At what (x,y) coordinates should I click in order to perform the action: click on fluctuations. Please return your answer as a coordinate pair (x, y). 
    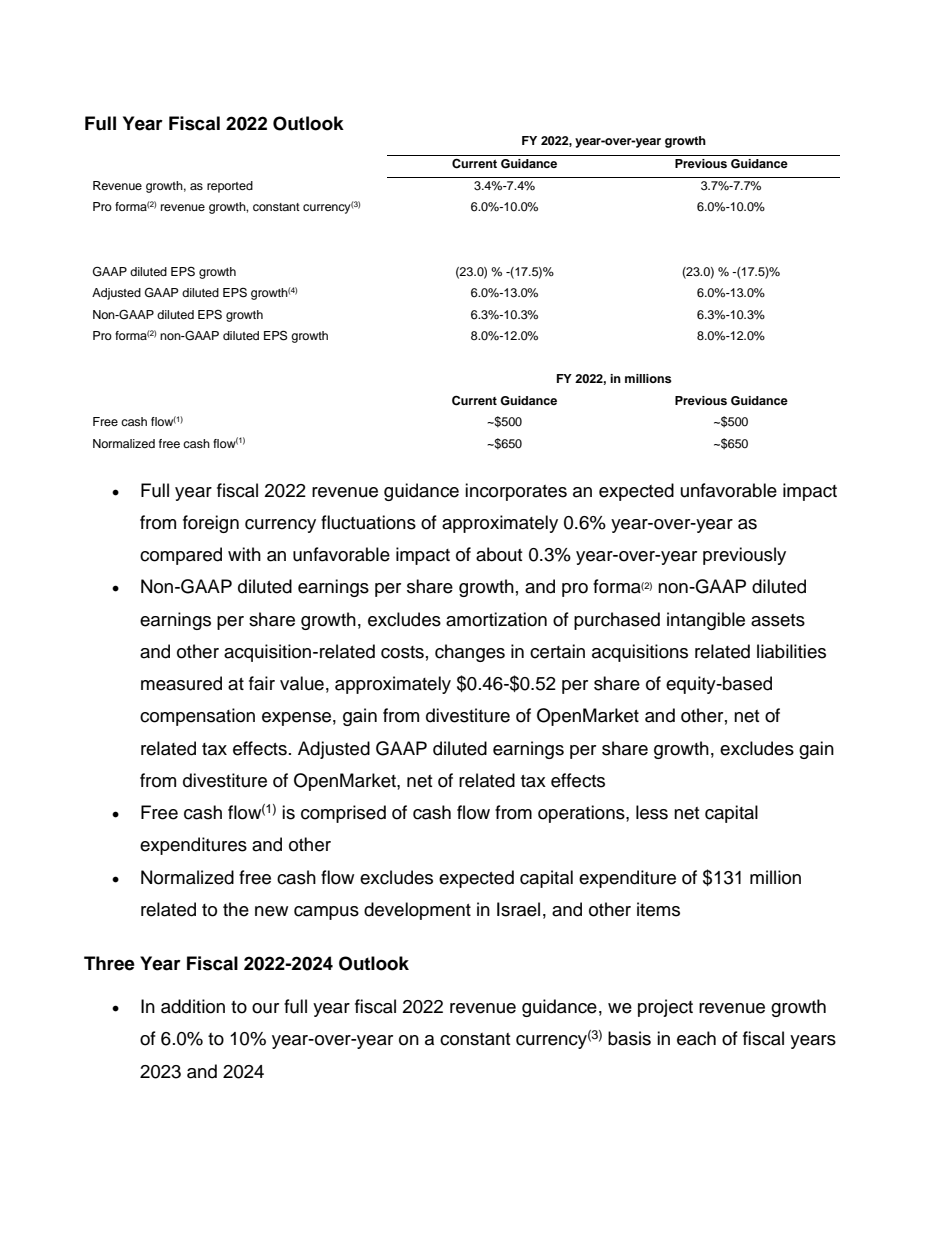
    Looking at the image, I should click on (368, 522).
